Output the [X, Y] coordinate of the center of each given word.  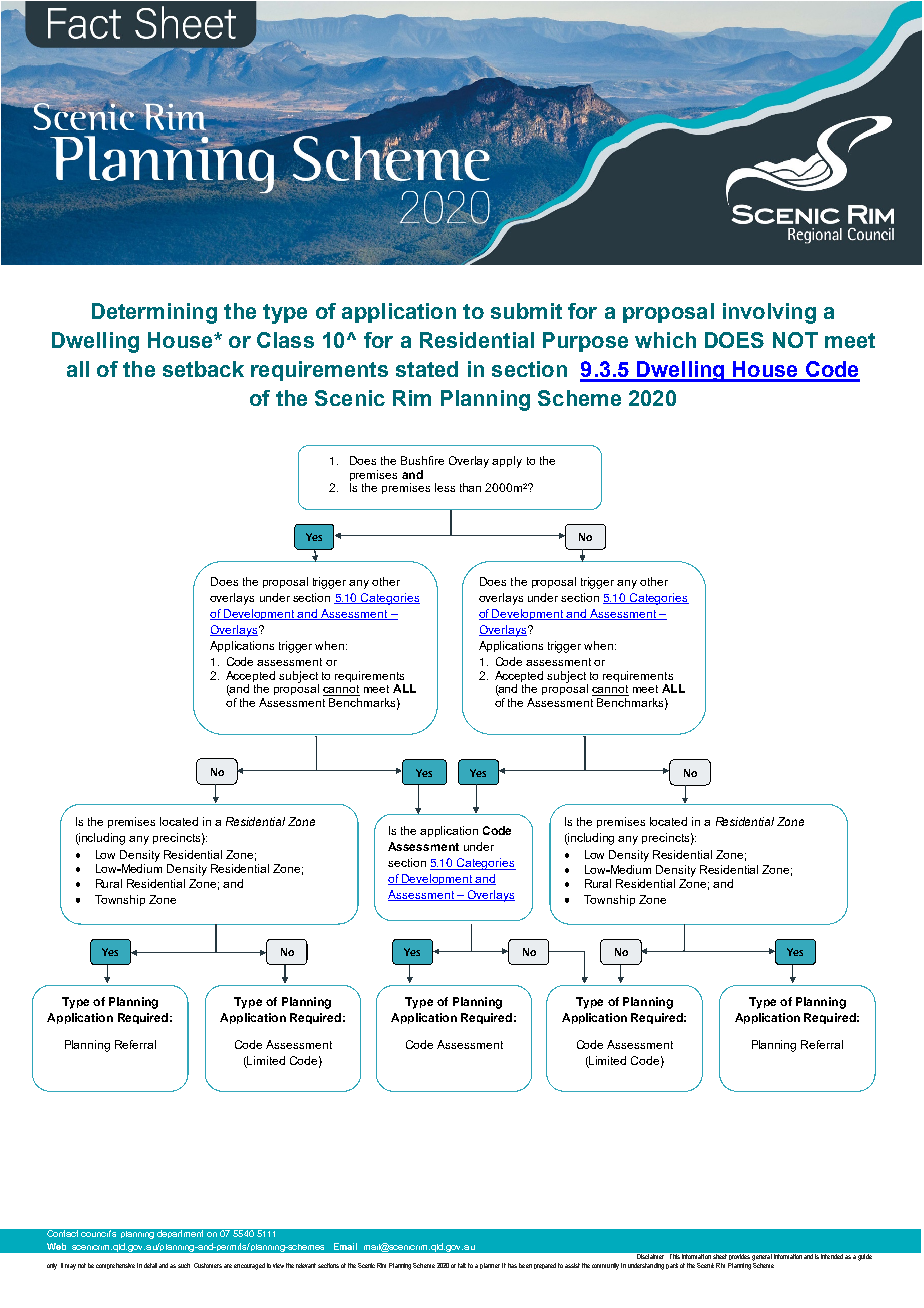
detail [150, 1265]
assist [572, 1265]
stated [427, 369]
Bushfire [422, 460]
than [470, 487]
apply [507, 462]
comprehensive [115, 1266]
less [445, 487]
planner [490, 1266]
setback [203, 369]
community [605, 1266]
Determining [154, 313]
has [512, 1265]
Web [56, 1246]
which [665, 340]
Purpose [585, 342]
